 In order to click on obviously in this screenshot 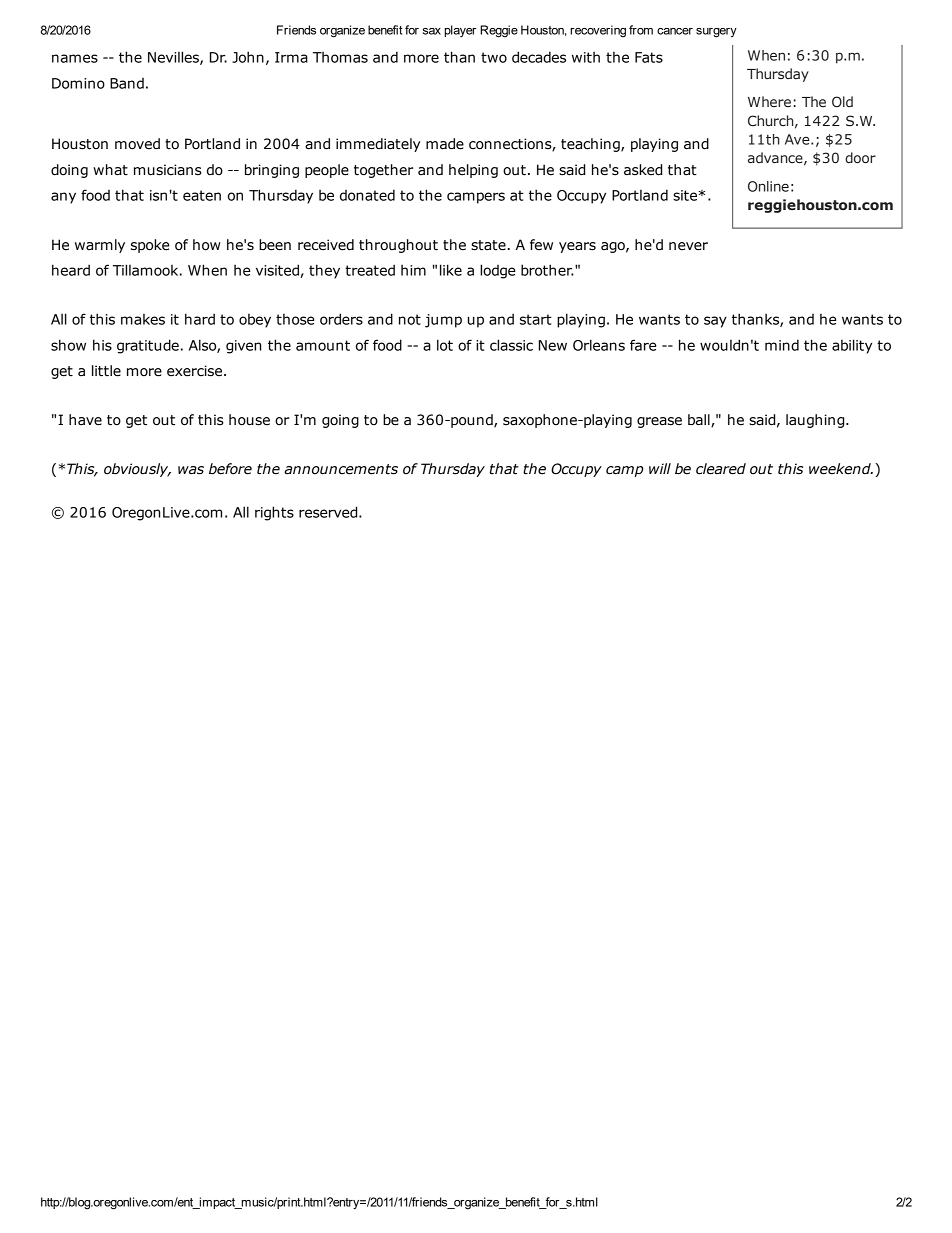, I will do `click(137, 470)`.
